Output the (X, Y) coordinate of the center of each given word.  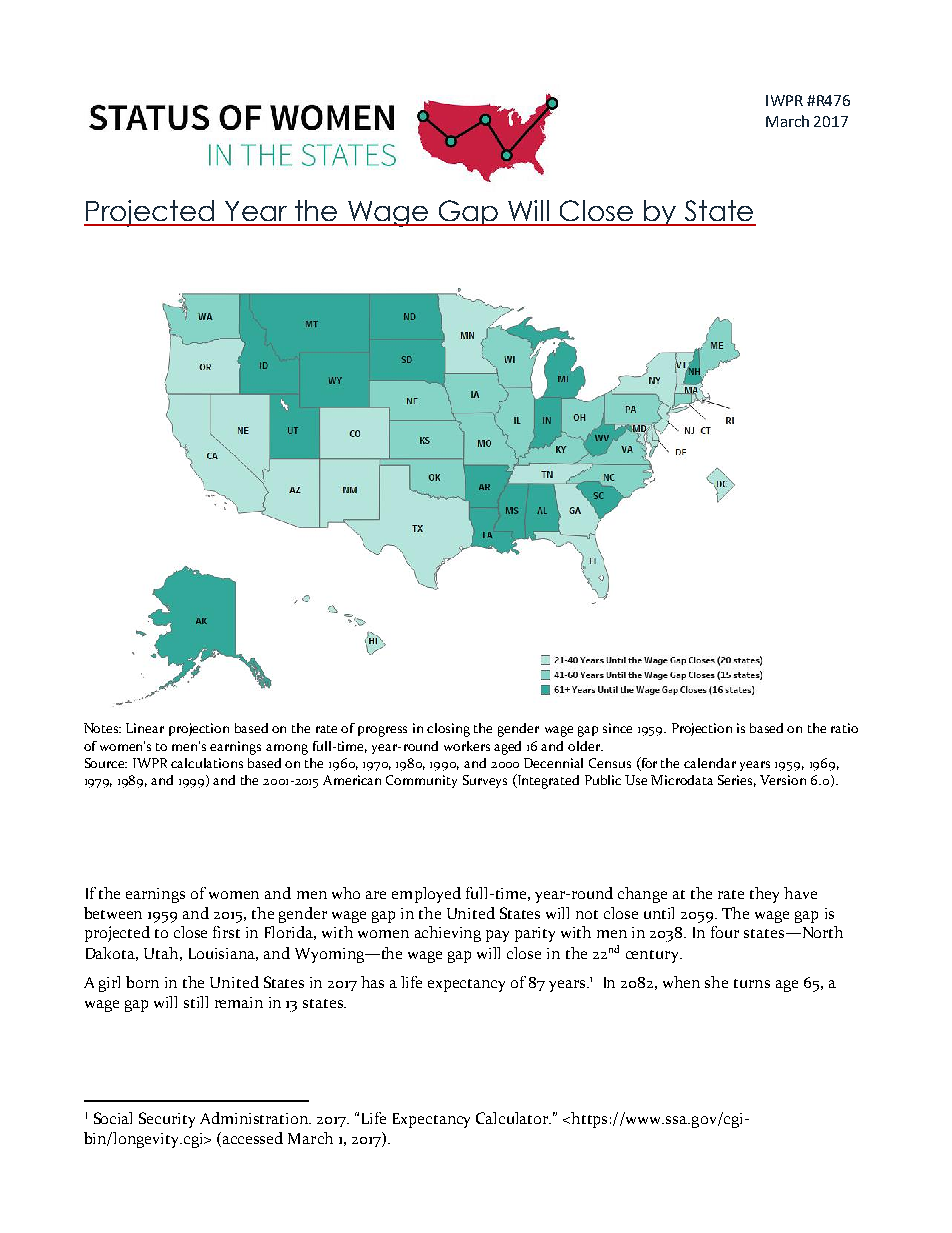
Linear (145, 728)
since (617, 728)
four (725, 932)
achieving (448, 934)
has (372, 982)
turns (752, 983)
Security (167, 1120)
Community (421, 781)
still (196, 1002)
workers (467, 746)
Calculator (513, 1118)
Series (737, 781)
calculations (207, 763)
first (226, 932)
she (716, 982)
